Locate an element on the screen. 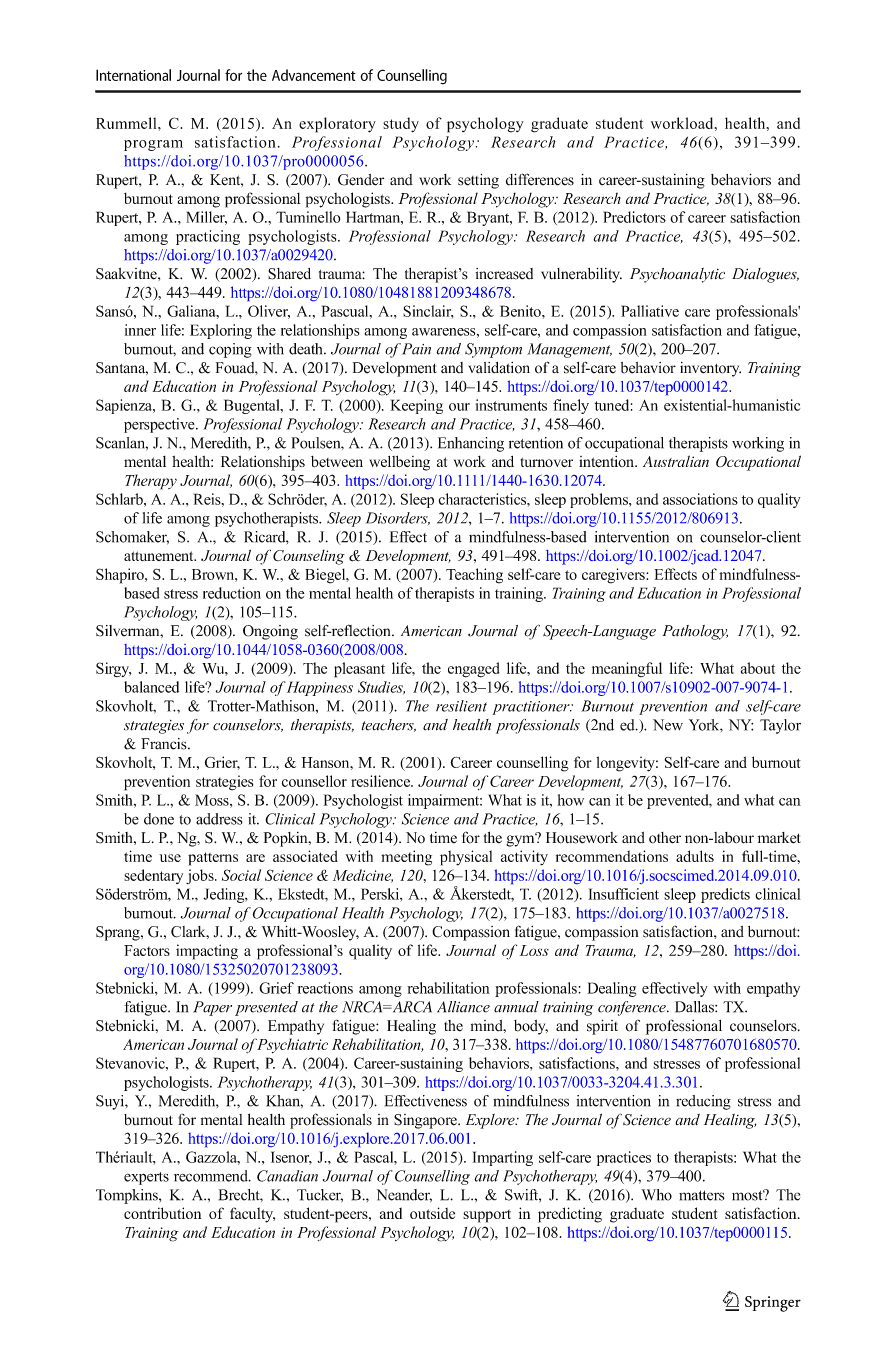 The image size is (896, 1359). balanced is located at coordinates (151, 687).
